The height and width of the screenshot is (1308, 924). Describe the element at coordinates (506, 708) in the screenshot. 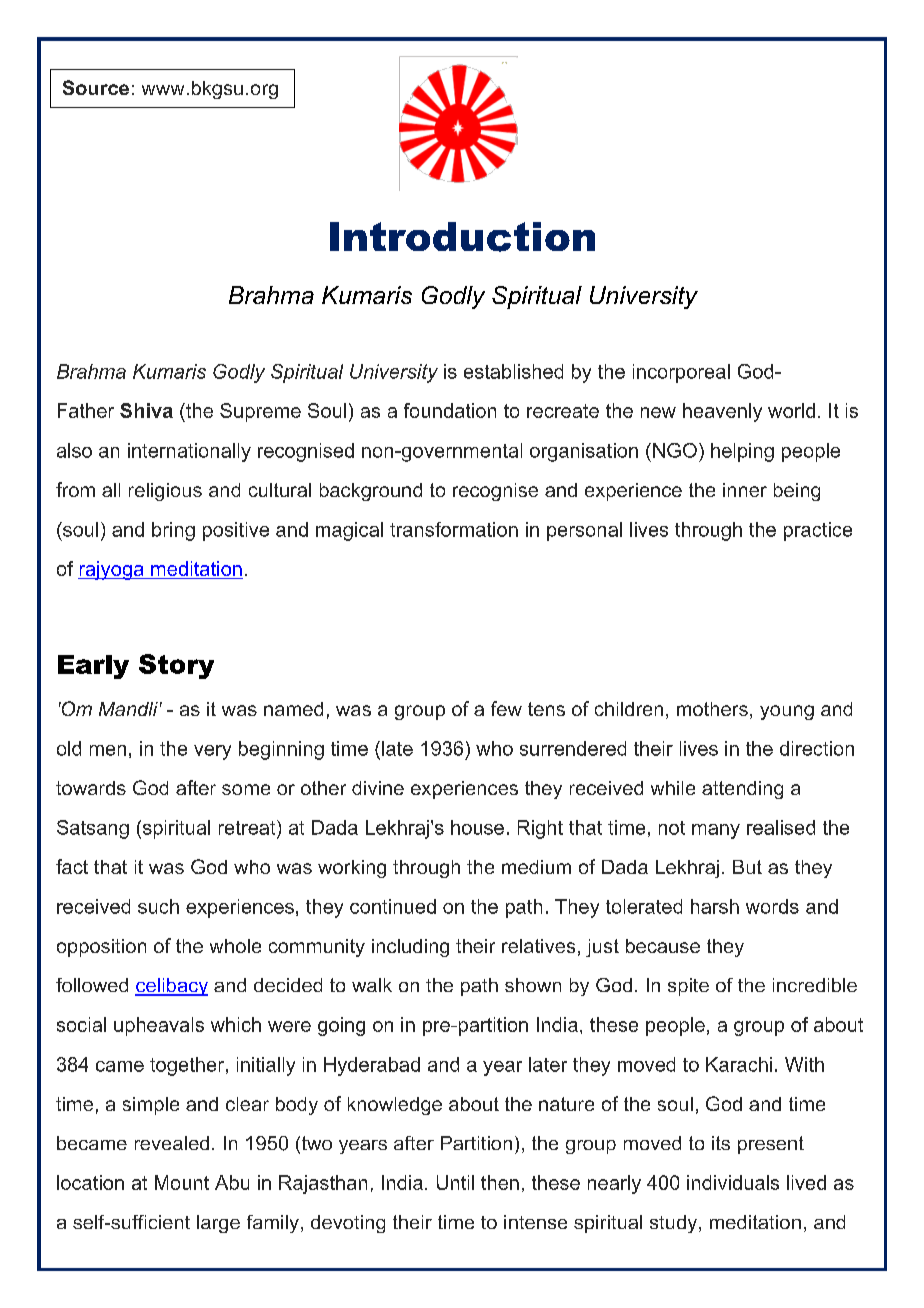

I see `few` at that location.
